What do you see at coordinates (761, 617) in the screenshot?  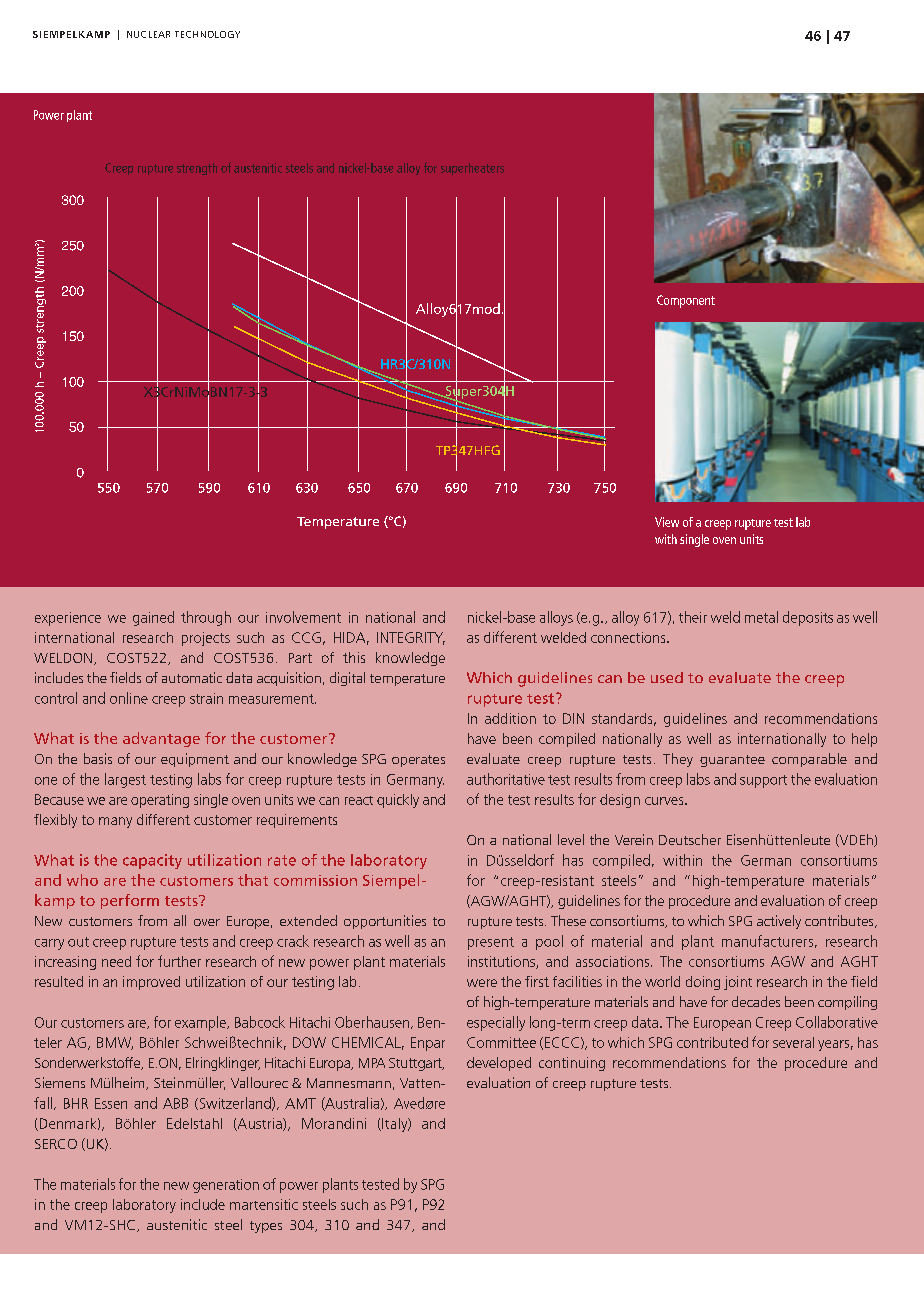 I see `metal` at bounding box center [761, 617].
